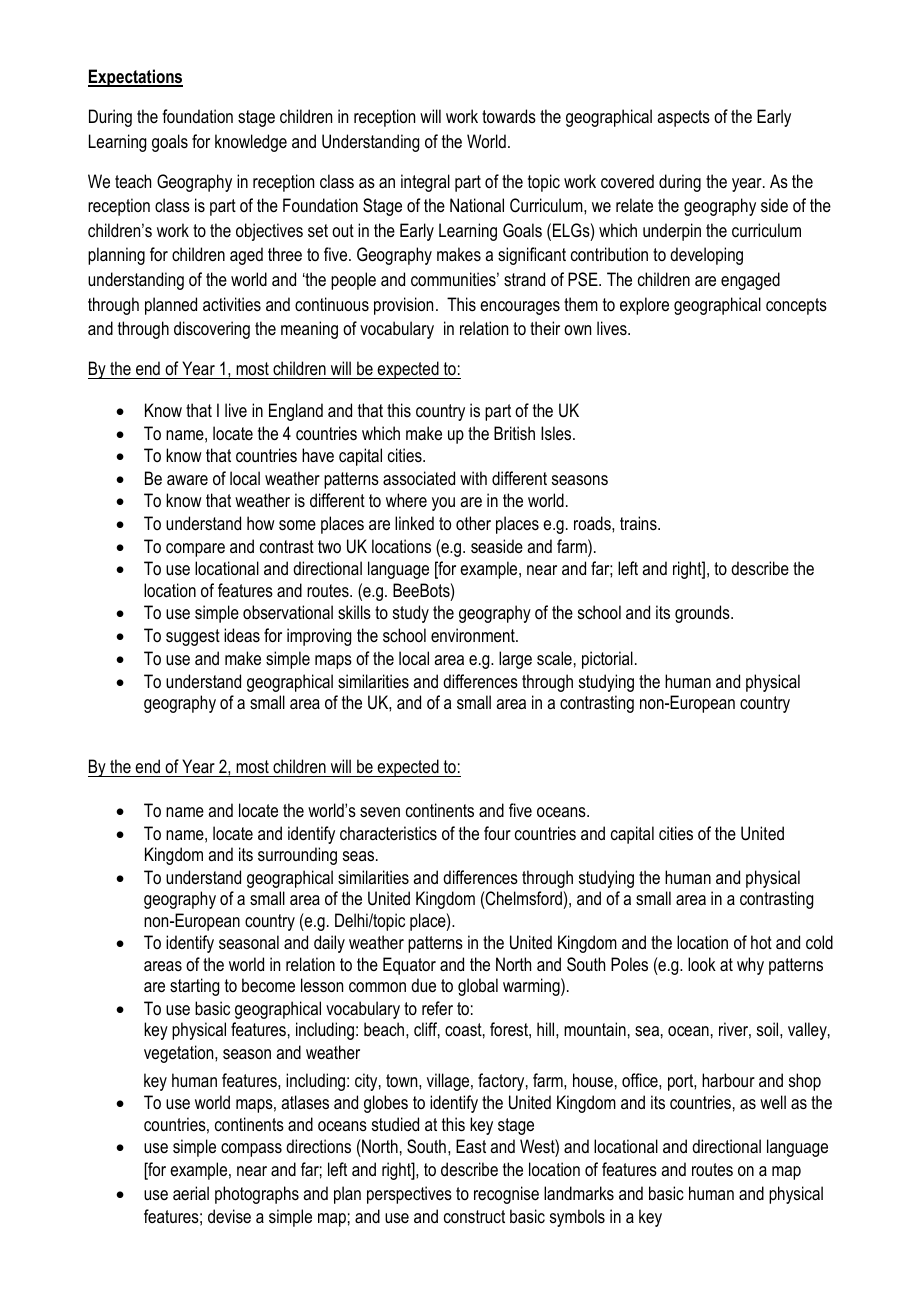 This image has height=1308, width=924. Describe the element at coordinates (135, 78) in the image. I see `Expectations` at that location.
